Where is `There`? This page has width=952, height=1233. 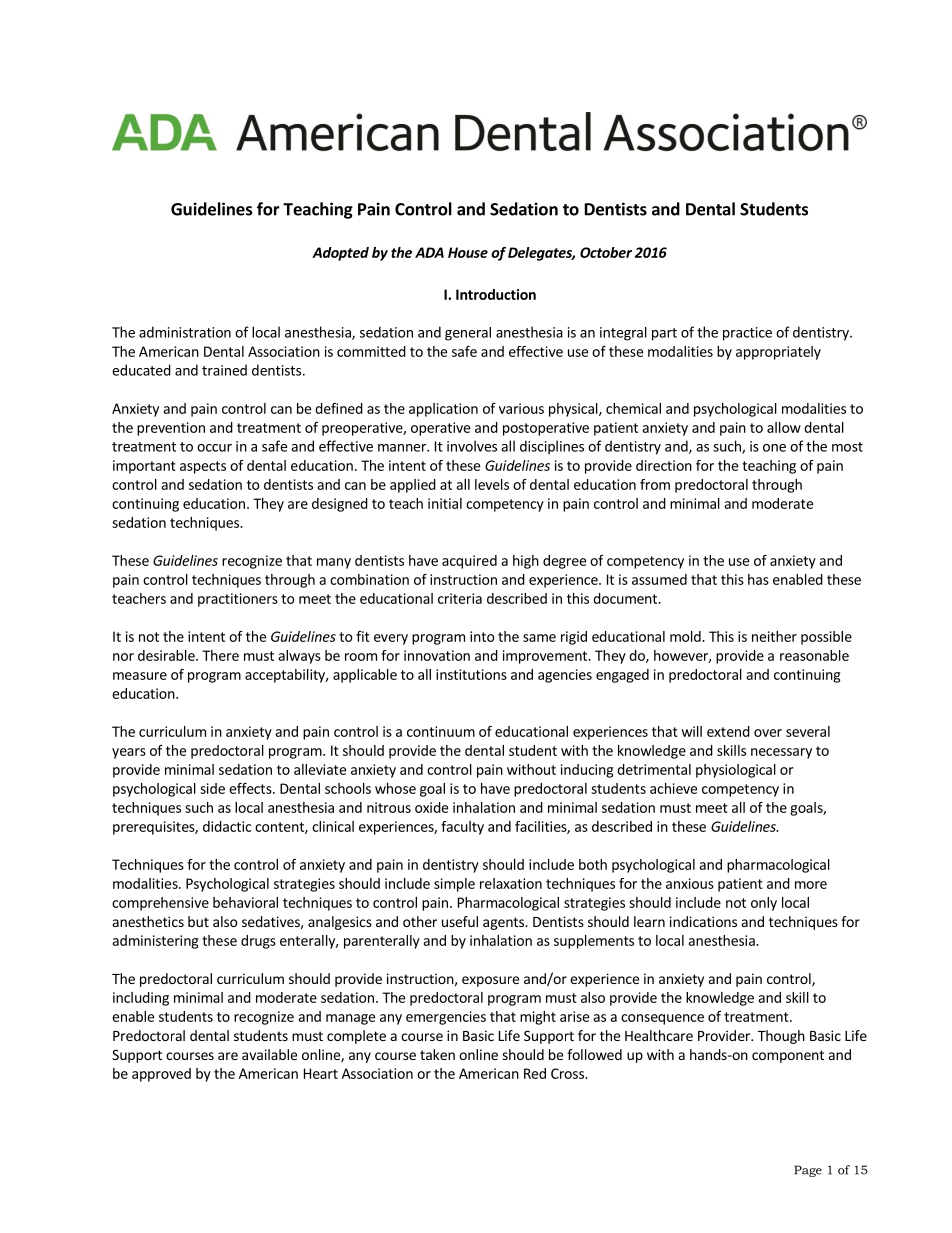
There is located at coordinates (220, 655).
